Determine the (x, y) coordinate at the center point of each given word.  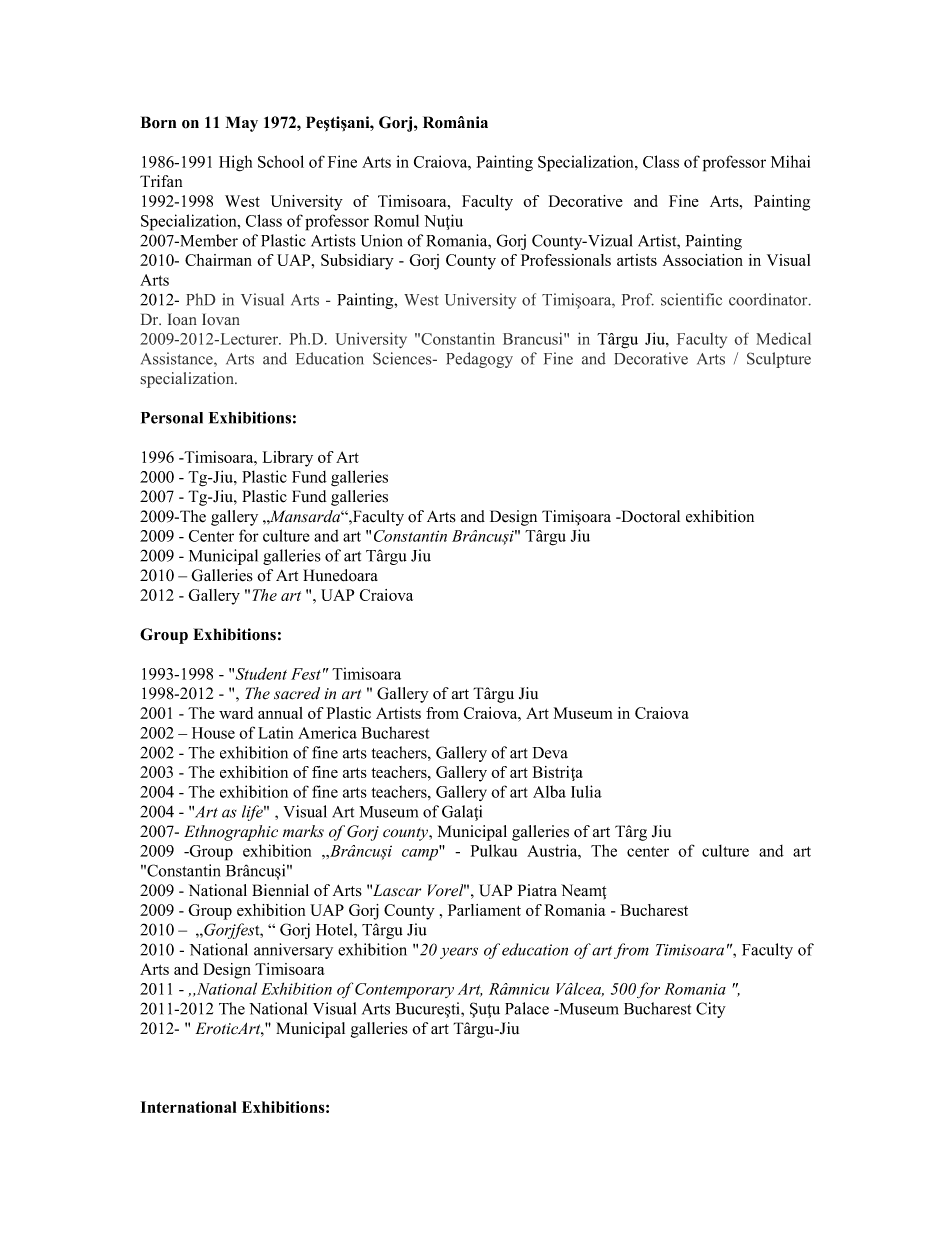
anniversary (293, 951)
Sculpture (779, 360)
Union (382, 240)
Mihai (790, 161)
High (235, 163)
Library (288, 459)
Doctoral (649, 516)
